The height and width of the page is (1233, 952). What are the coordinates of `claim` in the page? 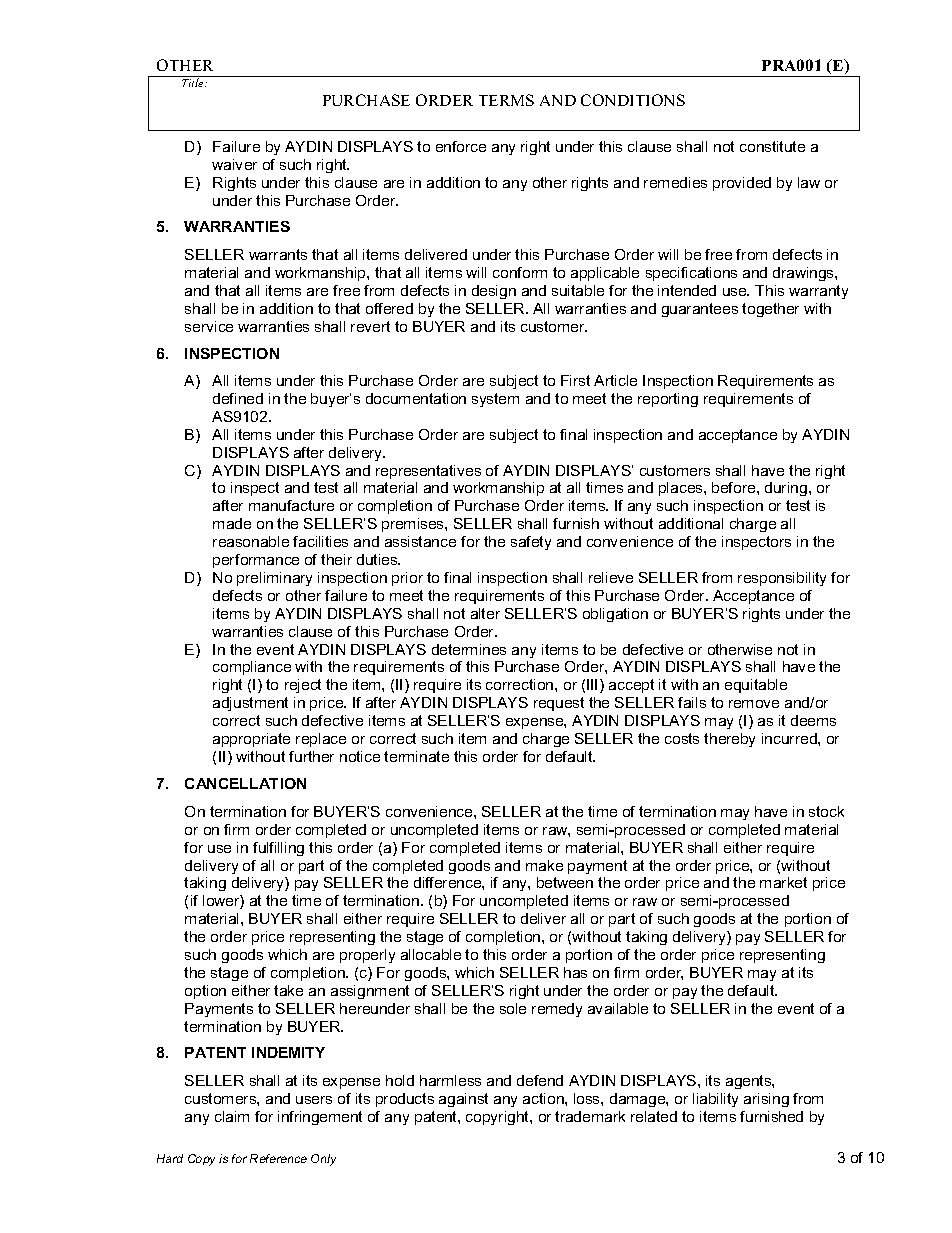 It's located at (232, 1116).
